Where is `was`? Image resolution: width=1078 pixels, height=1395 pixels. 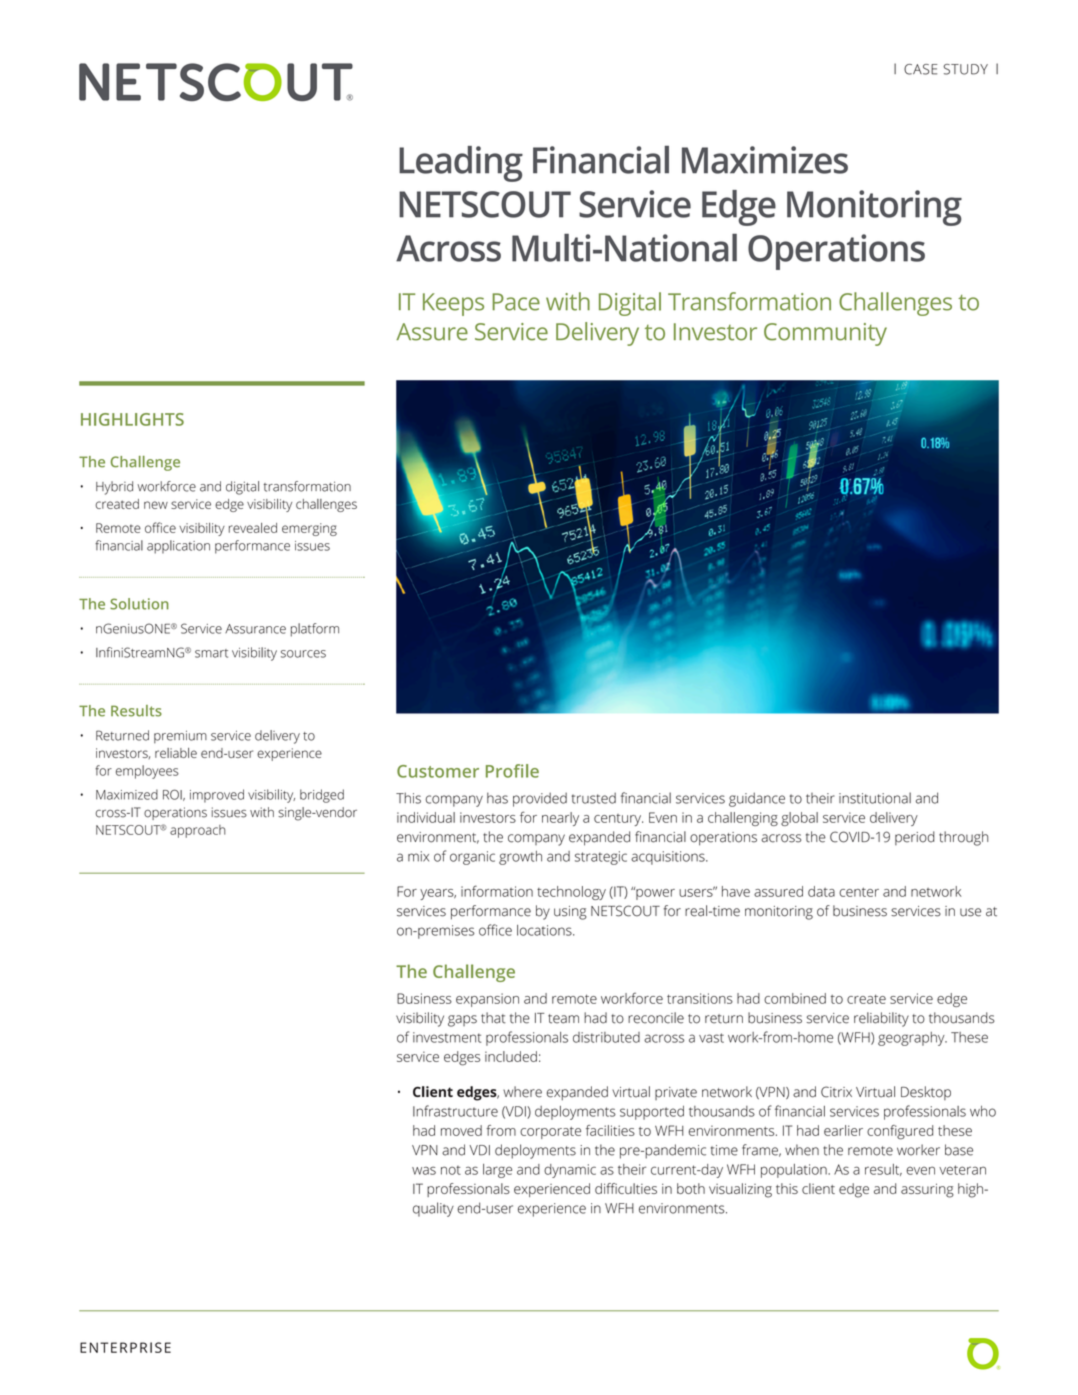 was is located at coordinates (424, 1170).
